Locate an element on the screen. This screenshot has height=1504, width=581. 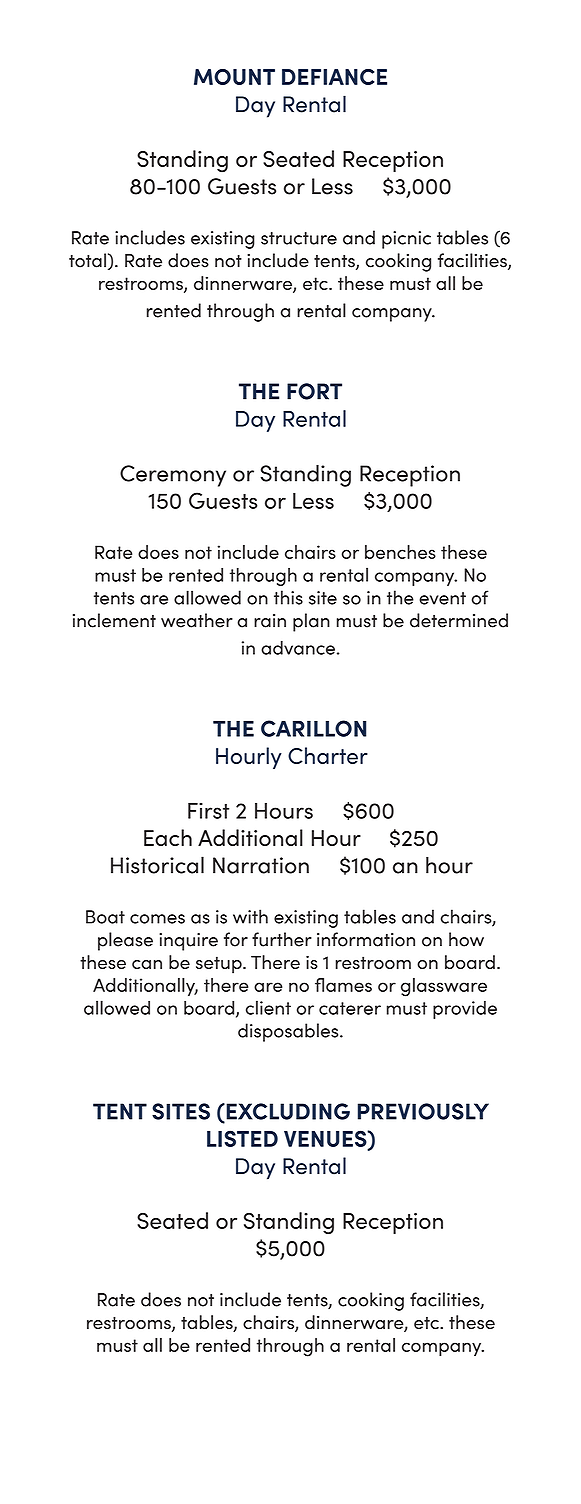
FORT is located at coordinates (314, 391).
